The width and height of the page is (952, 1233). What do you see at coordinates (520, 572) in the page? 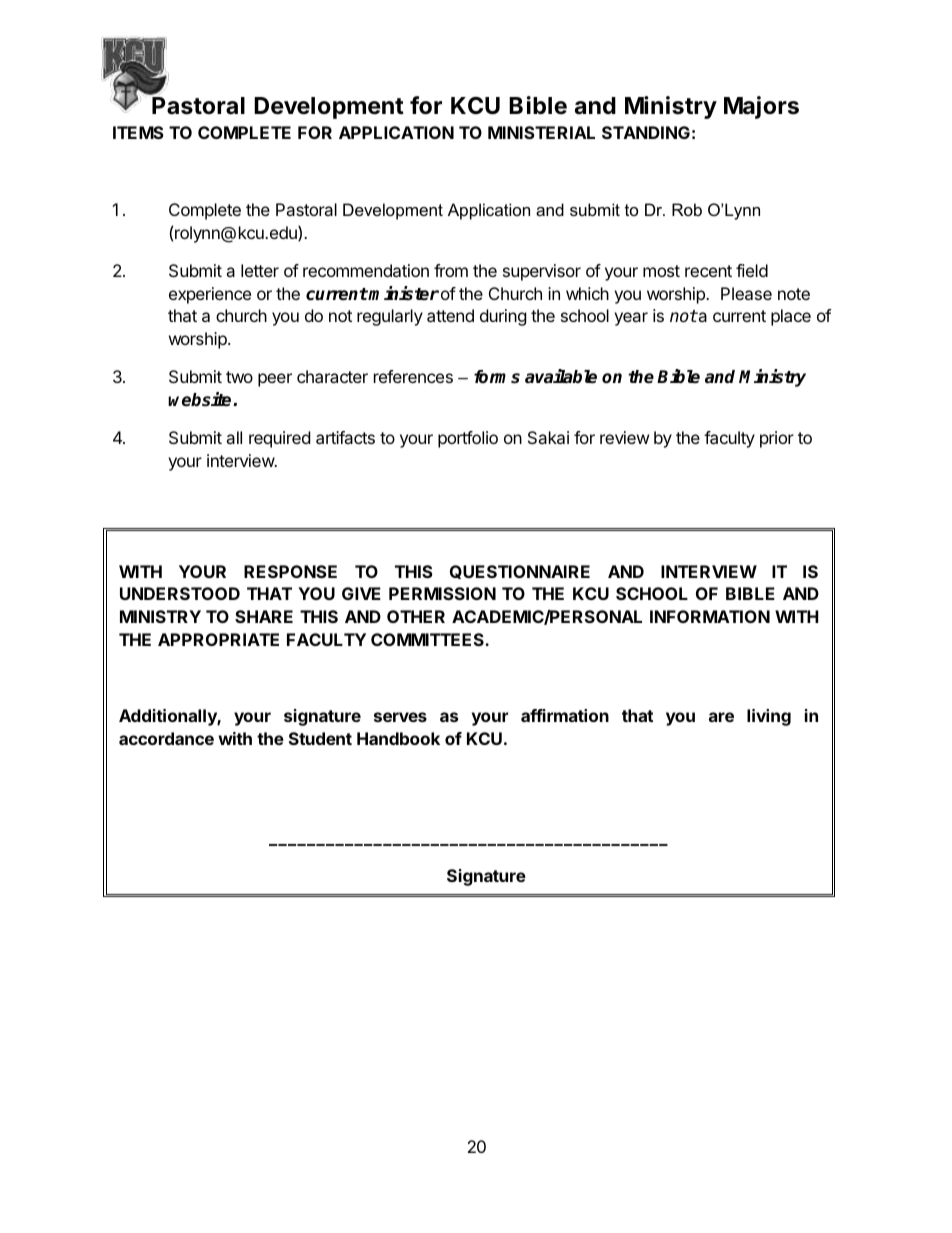
I see `QUESTIONNAIRE` at bounding box center [520, 572].
